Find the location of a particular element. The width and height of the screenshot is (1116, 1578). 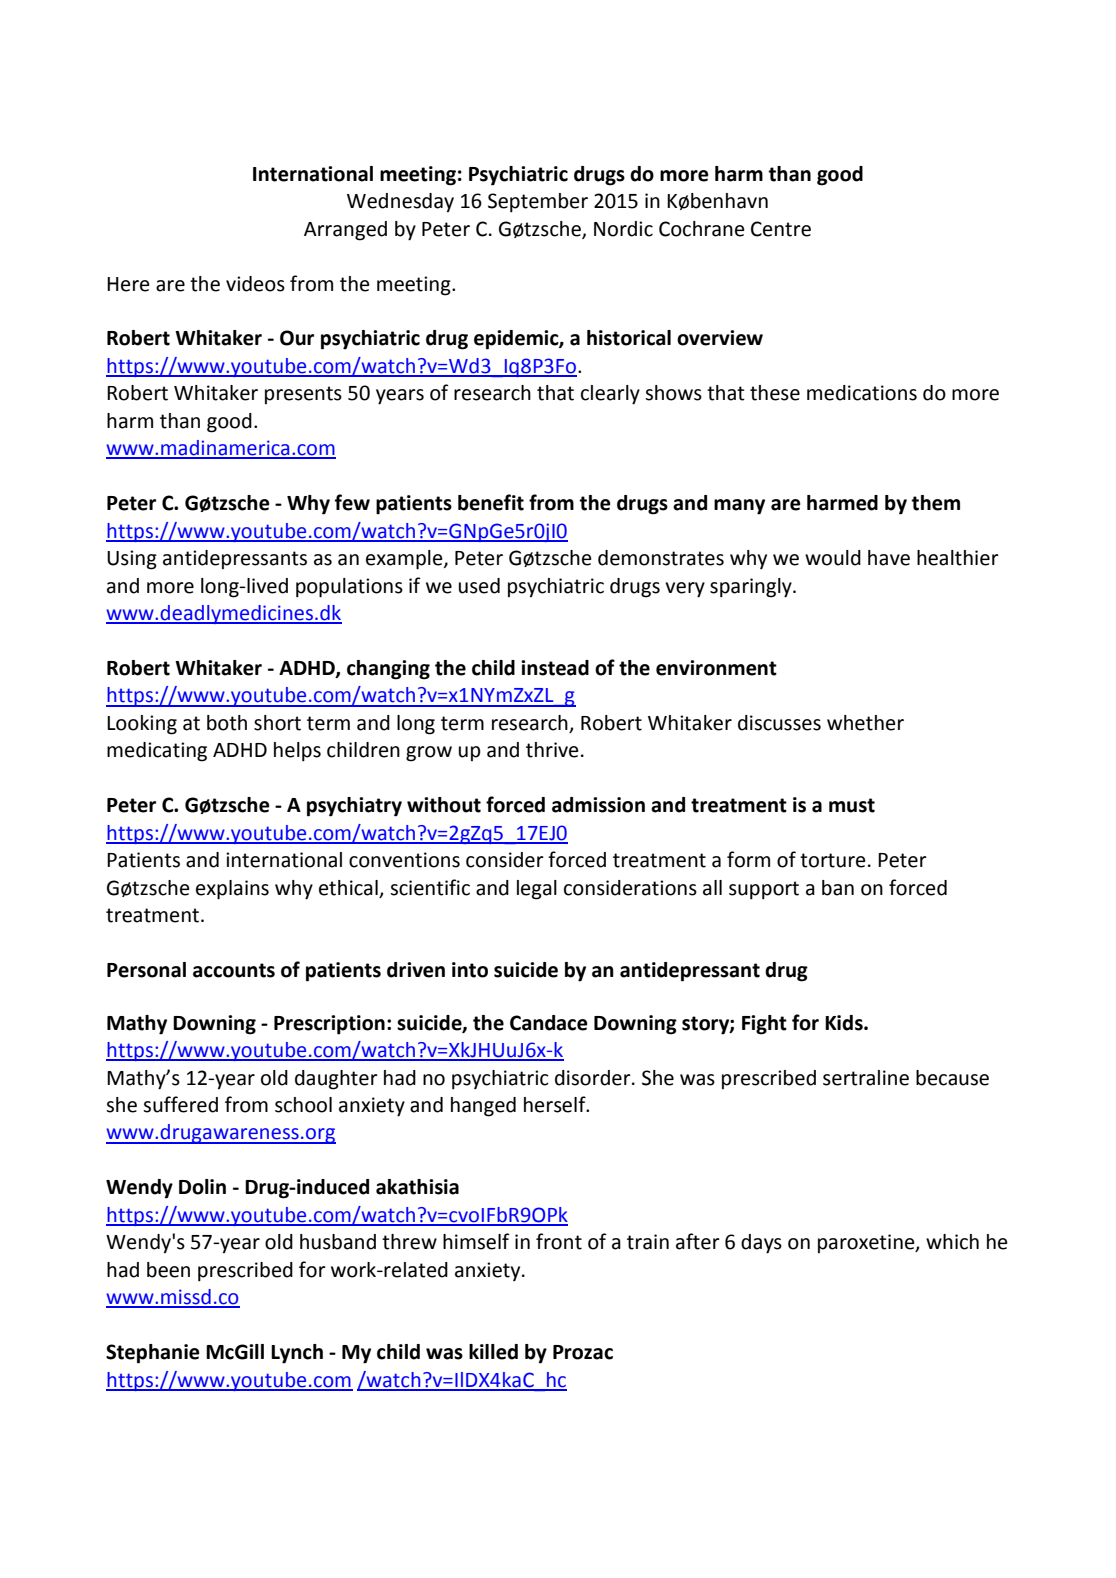

videos is located at coordinates (255, 284).
